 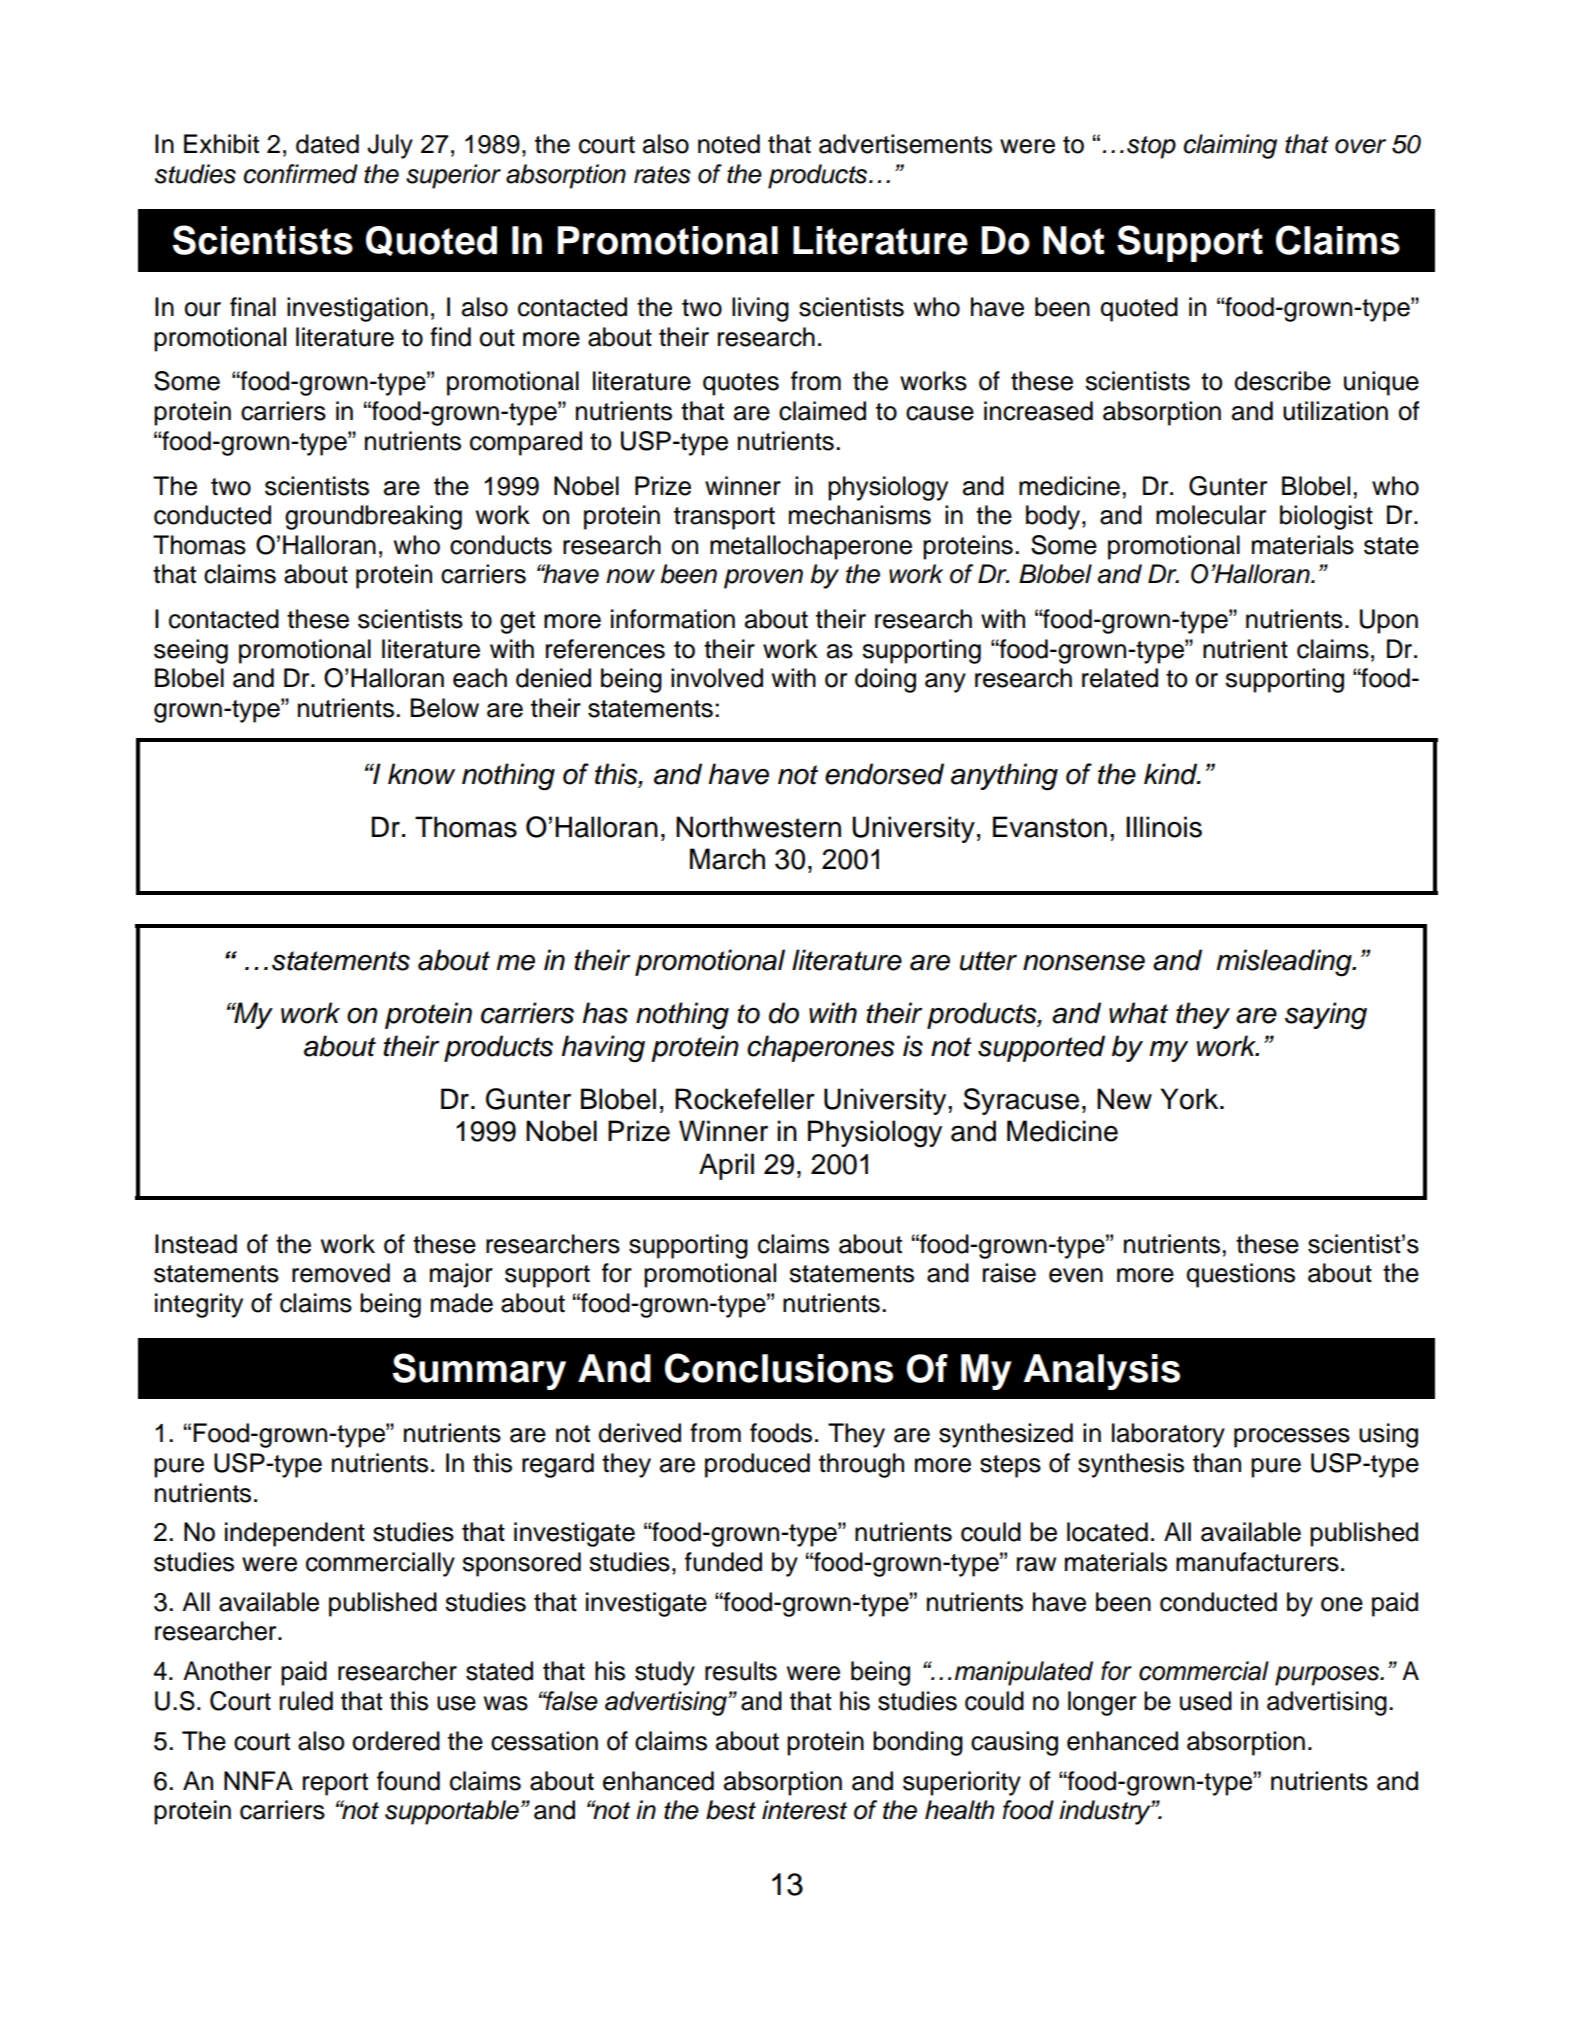 I want to click on Conclusions, so click(x=779, y=1368).
